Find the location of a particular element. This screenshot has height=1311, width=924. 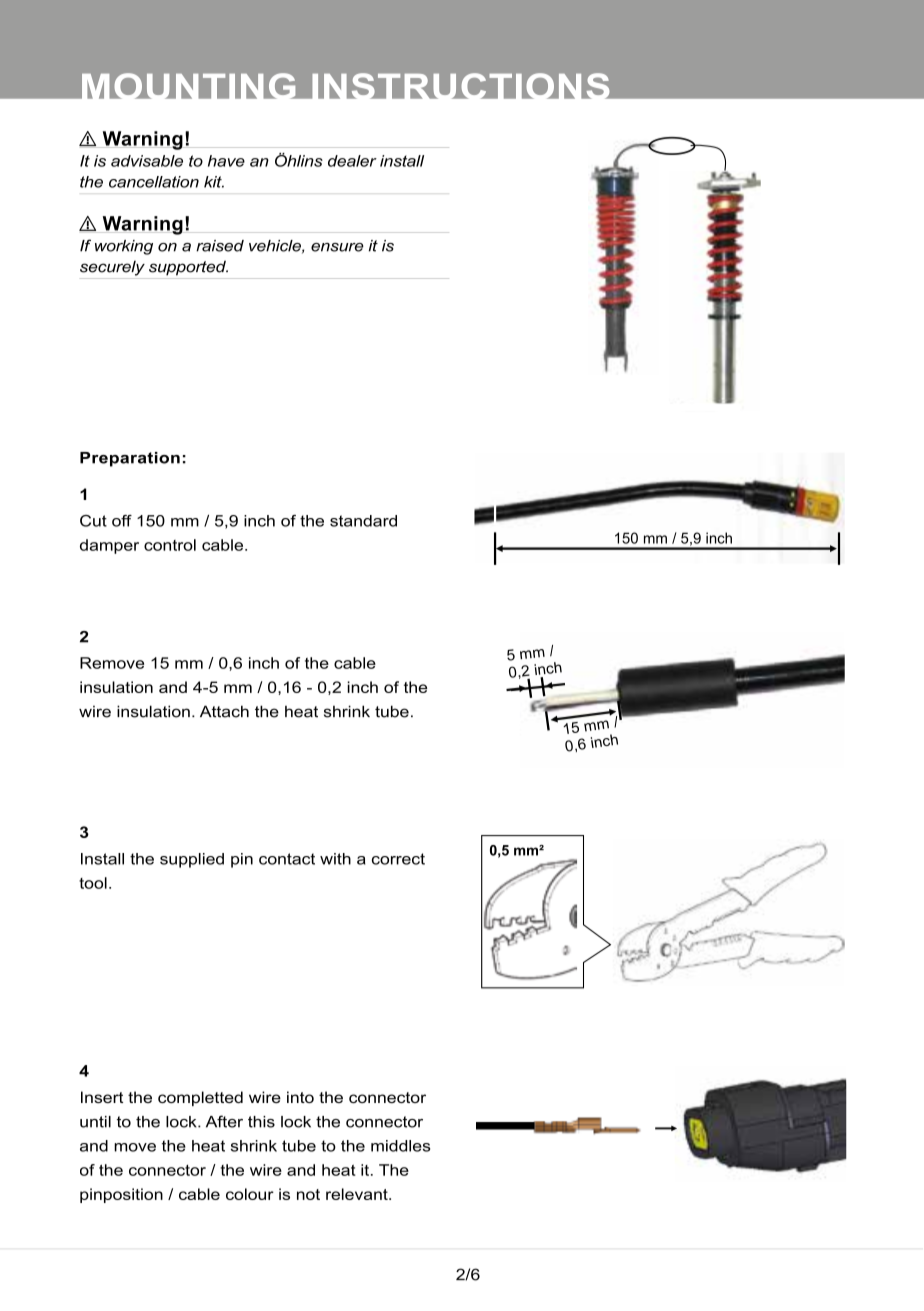

tool is located at coordinates (93, 883).
